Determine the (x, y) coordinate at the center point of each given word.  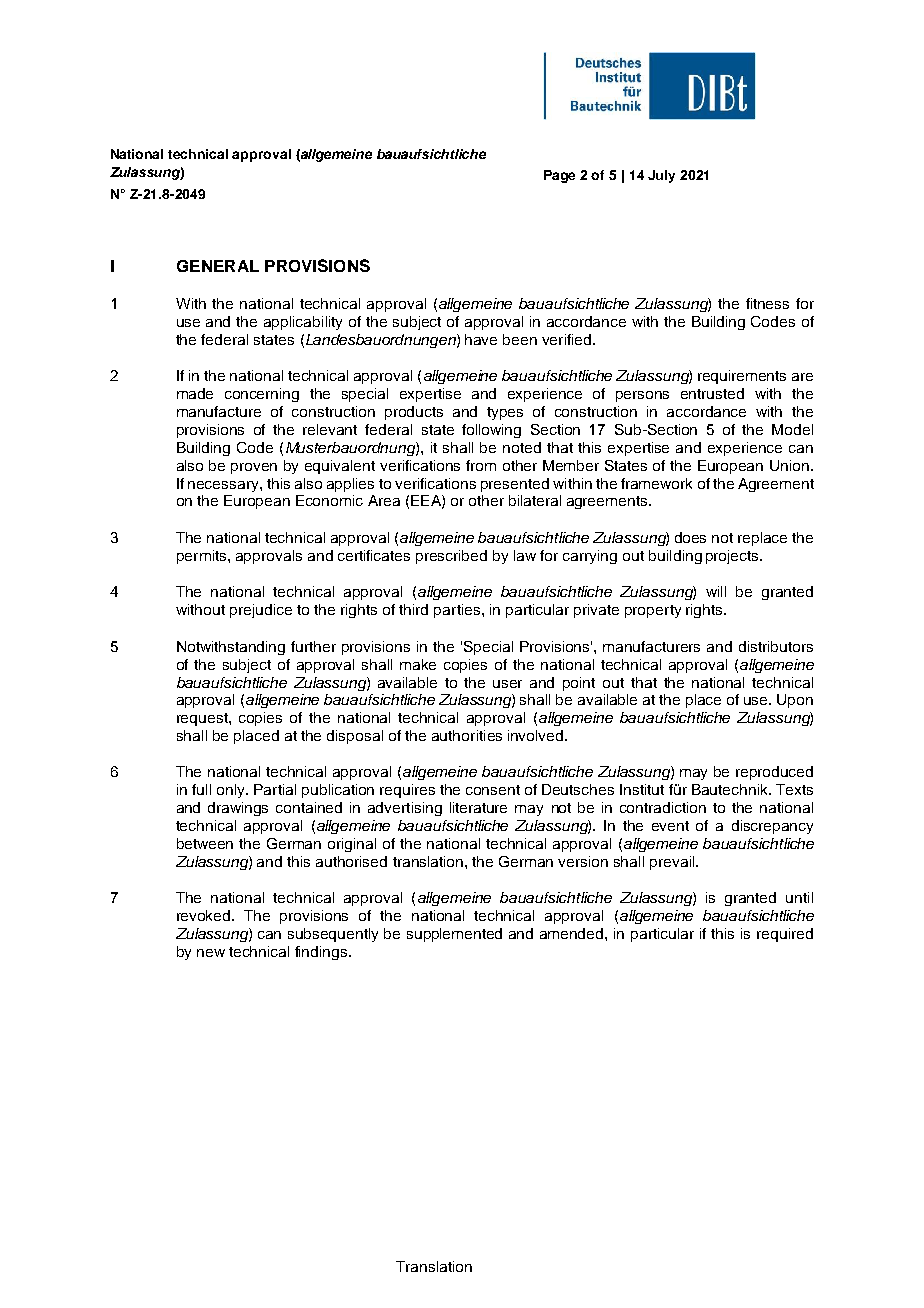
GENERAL (218, 266)
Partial (275, 789)
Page (559, 176)
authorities (467, 735)
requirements (742, 377)
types (505, 413)
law (525, 555)
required (785, 935)
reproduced (774, 773)
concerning (262, 395)
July (661, 176)
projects (733, 557)
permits (203, 557)
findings (322, 953)
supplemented (454, 935)
